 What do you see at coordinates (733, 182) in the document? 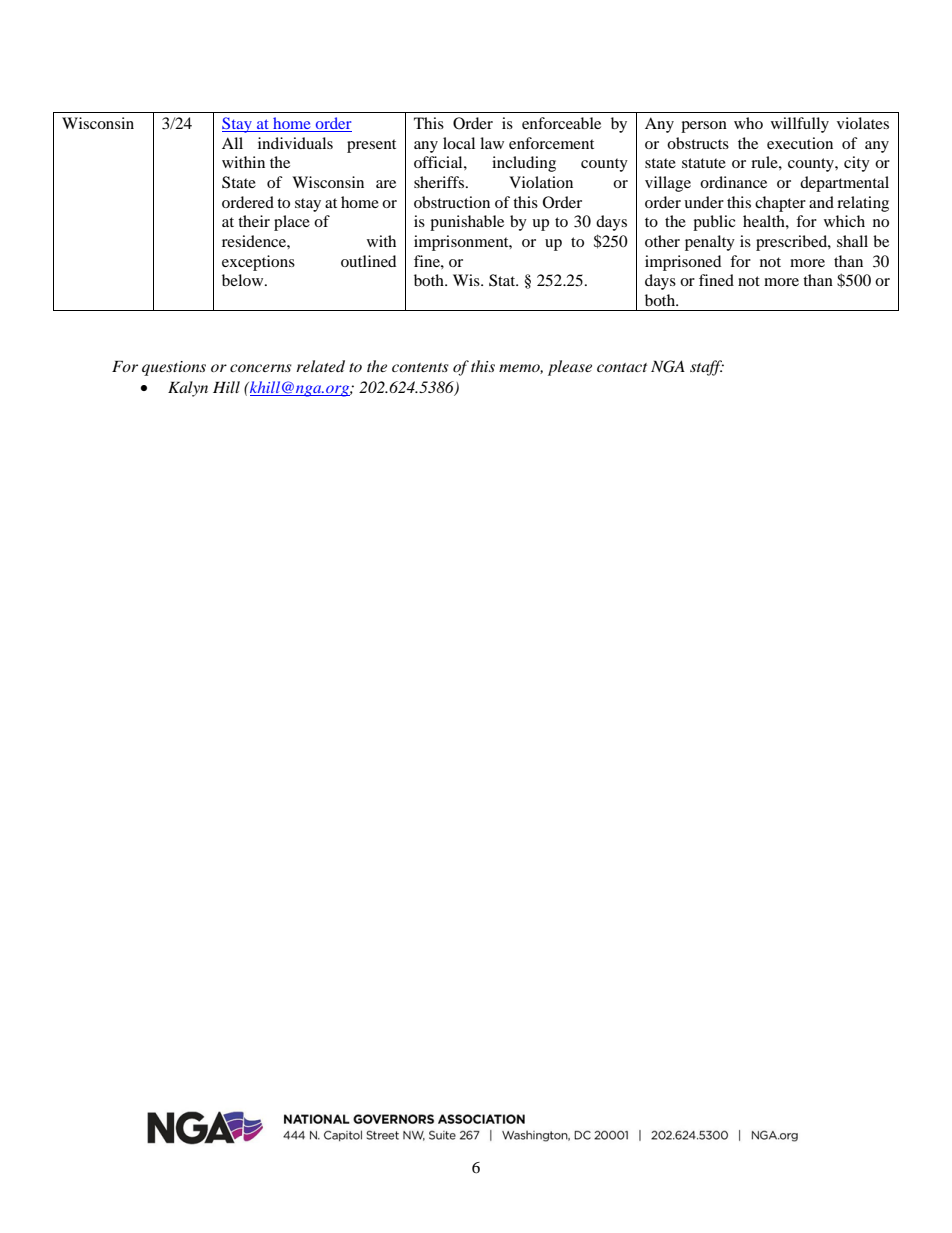
I see `ordinance` at bounding box center [733, 182].
